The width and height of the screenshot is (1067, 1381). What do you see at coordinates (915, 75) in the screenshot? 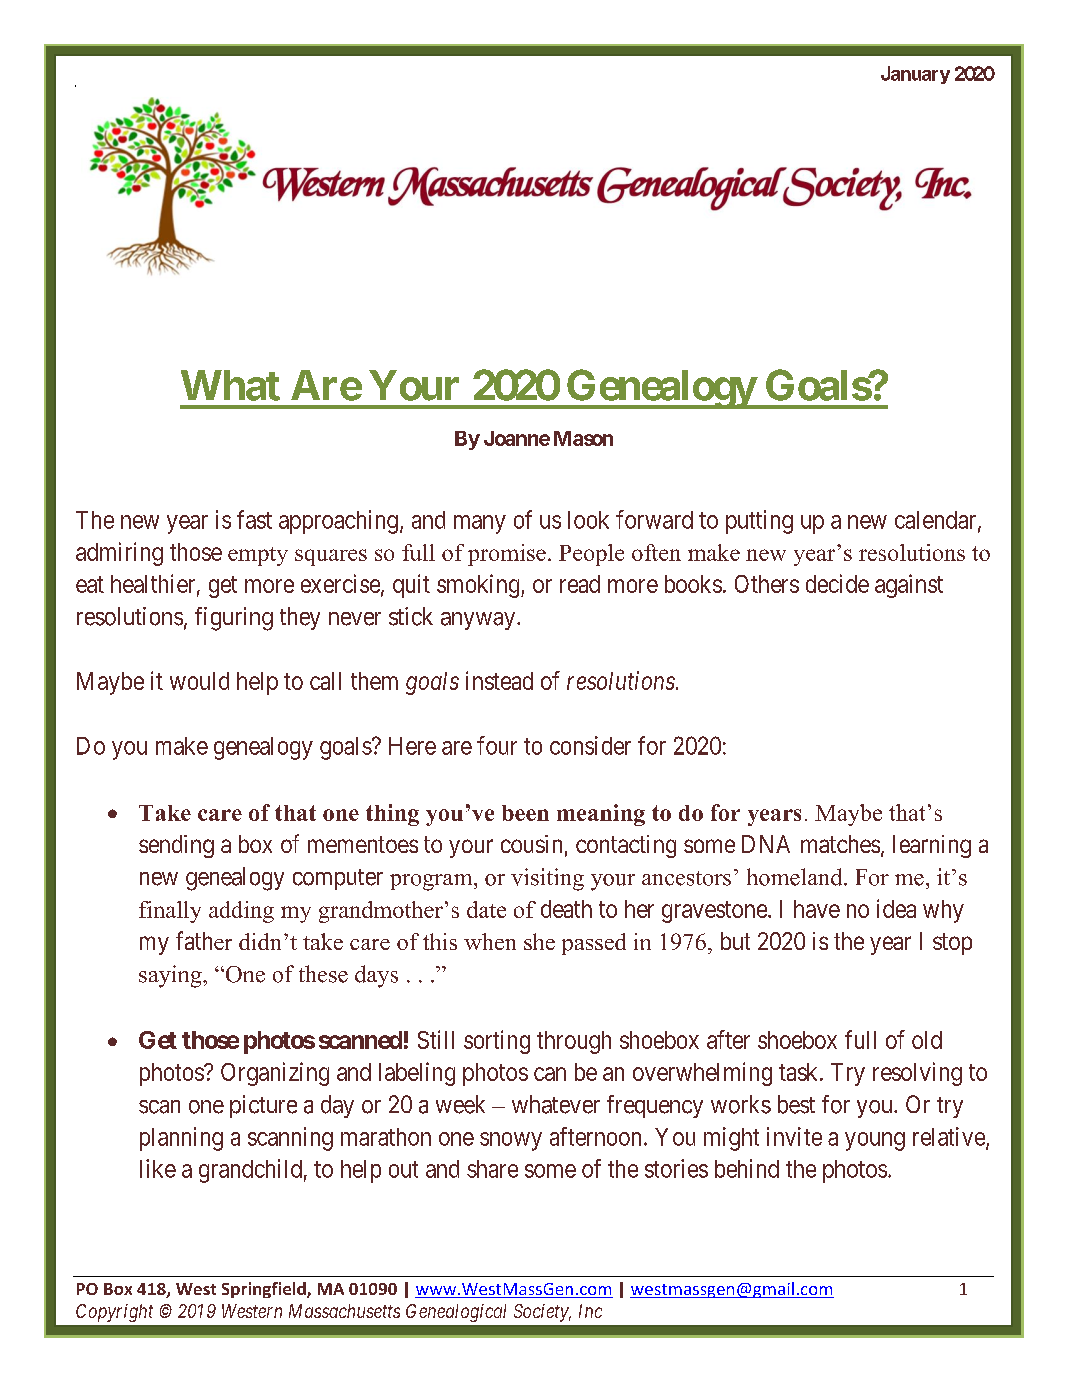
I see `January` at bounding box center [915, 75].
